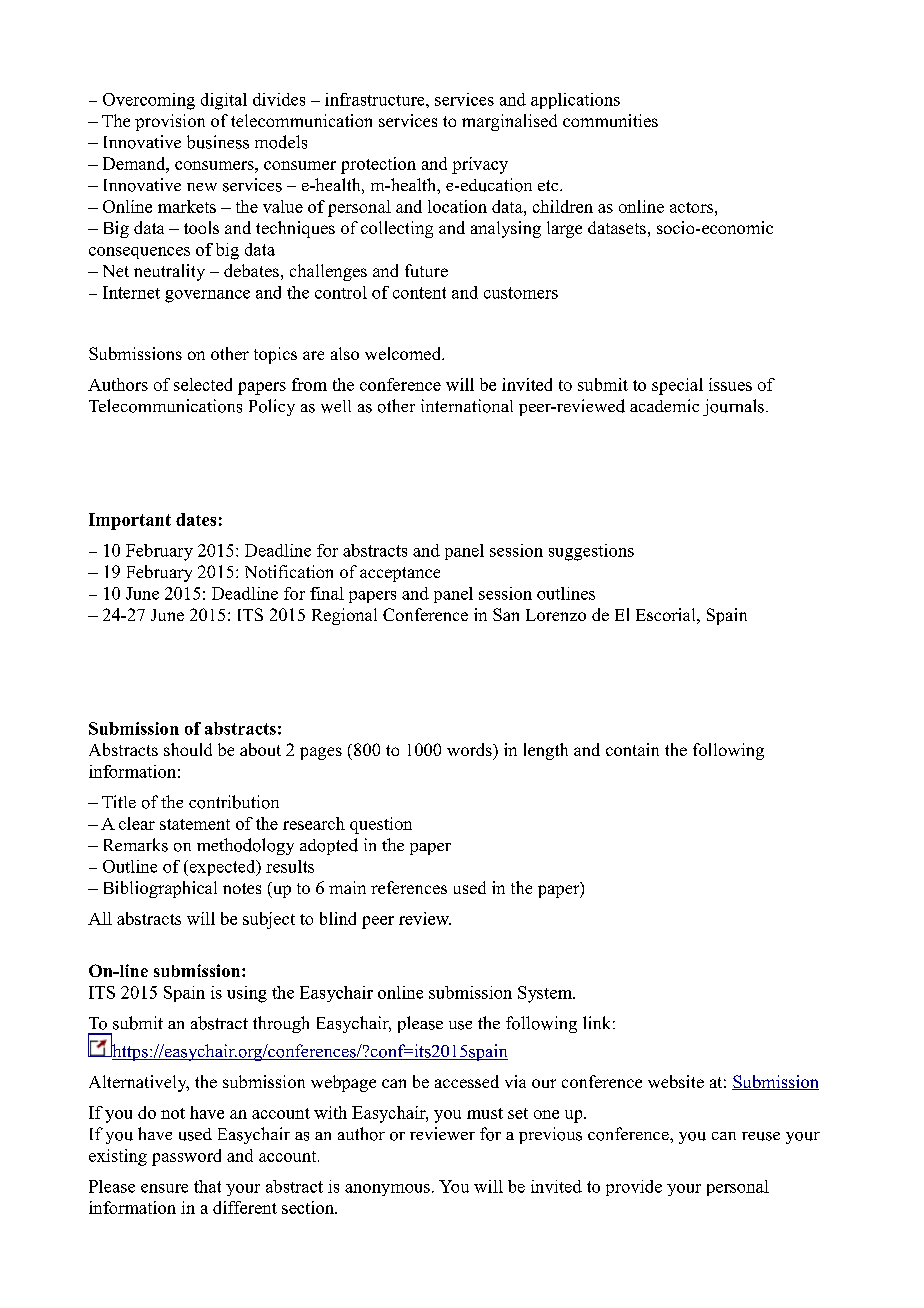 The width and height of the screenshot is (924, 1308). I want to click on communities, so click(610, 120).
